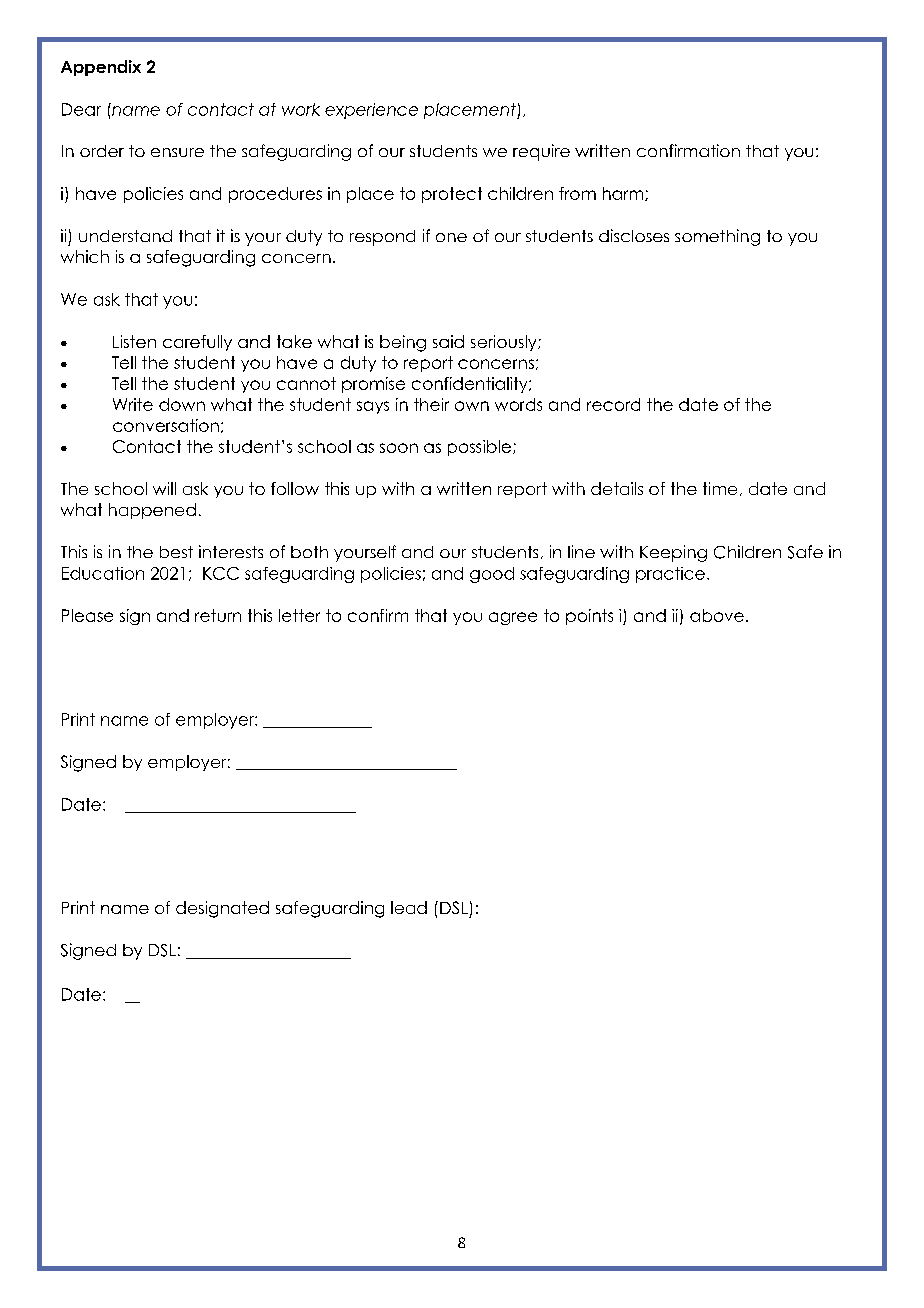 The height and width of the document is (1308, 924). Describe the element at coordinates (299, 615) in the document. I see `letter` at that location.
